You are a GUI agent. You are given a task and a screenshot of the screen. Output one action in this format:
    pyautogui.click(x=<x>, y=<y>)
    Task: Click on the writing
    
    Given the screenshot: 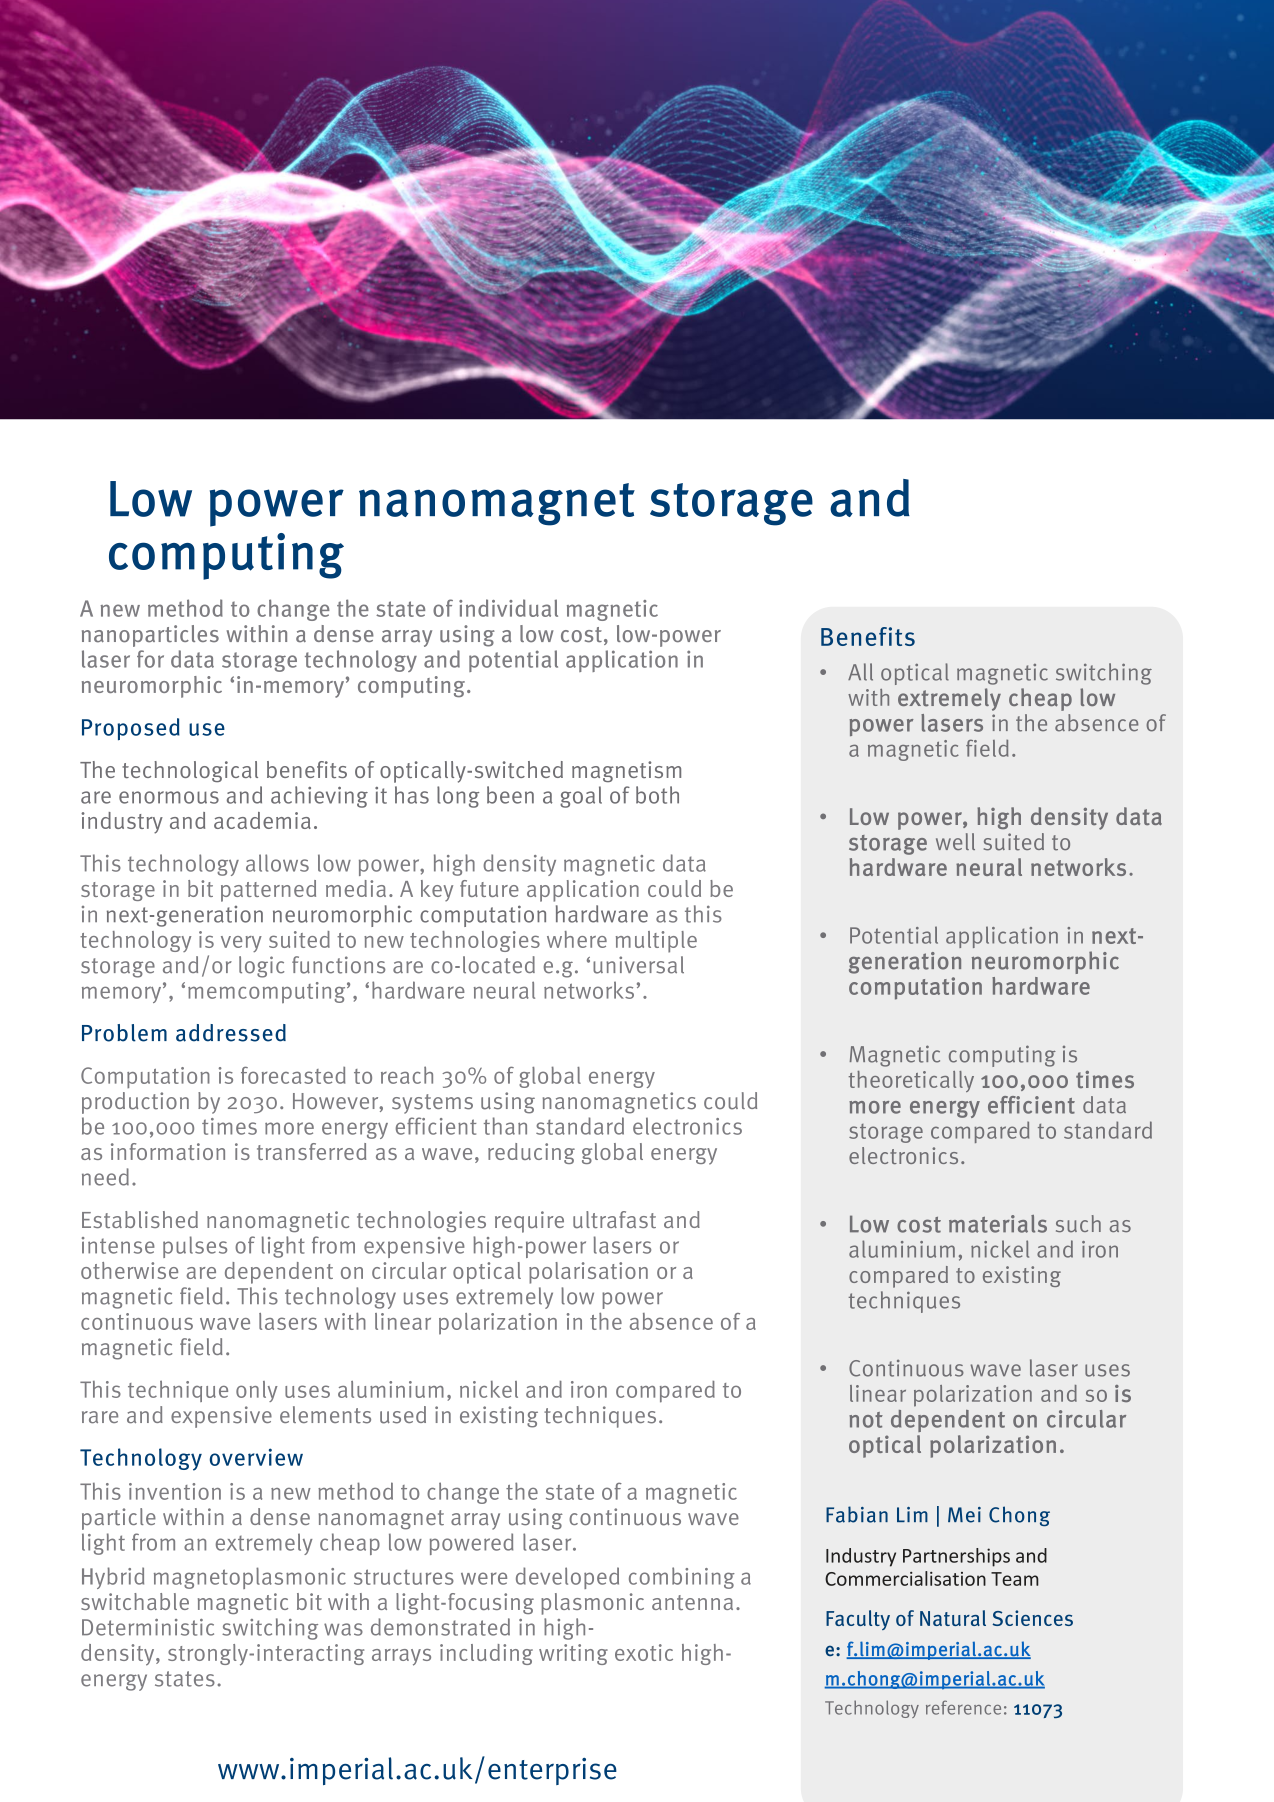 What is the action you would take?
    pyautogui.click(x=573, y=1654)
